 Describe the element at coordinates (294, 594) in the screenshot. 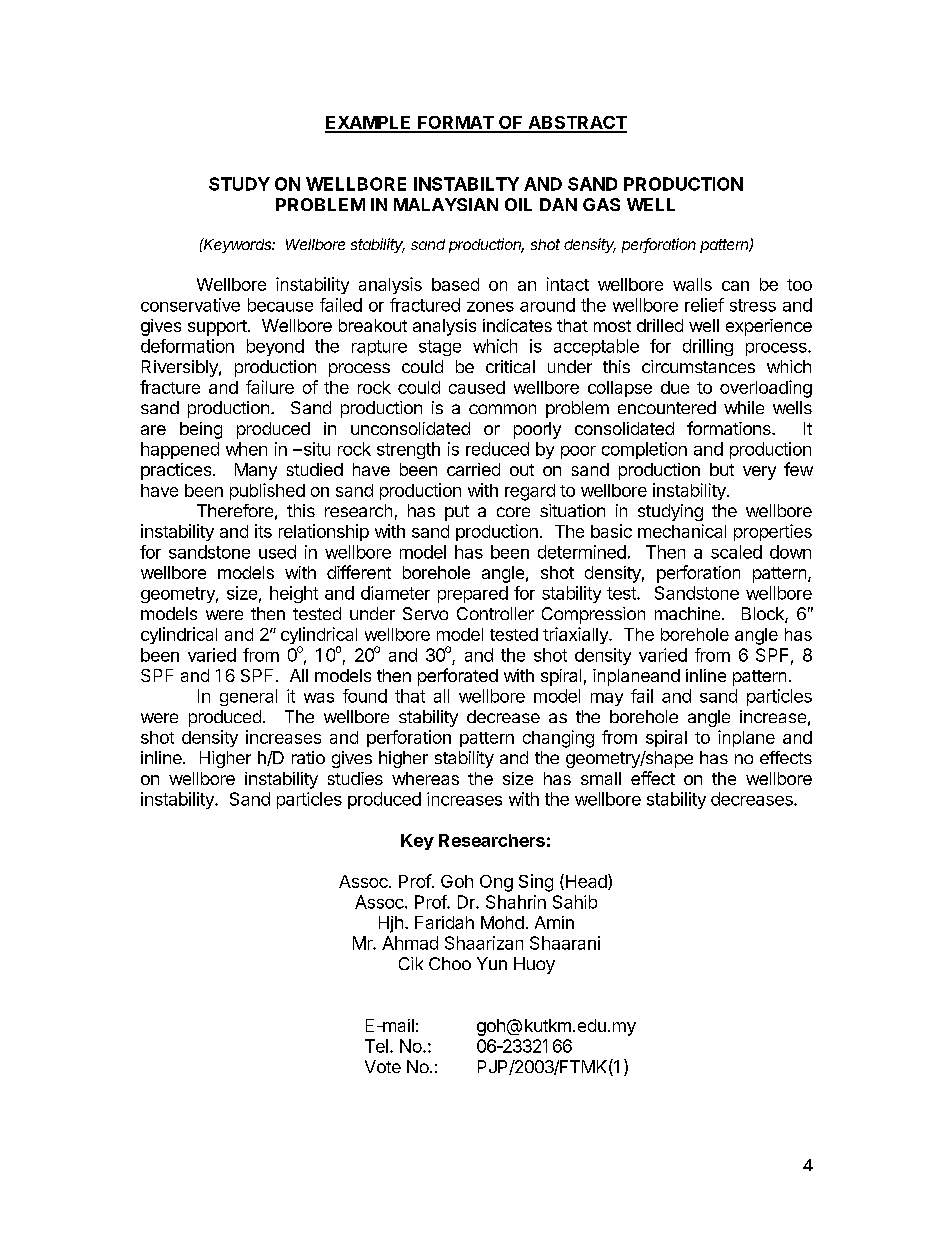

I see `height` at that location.
